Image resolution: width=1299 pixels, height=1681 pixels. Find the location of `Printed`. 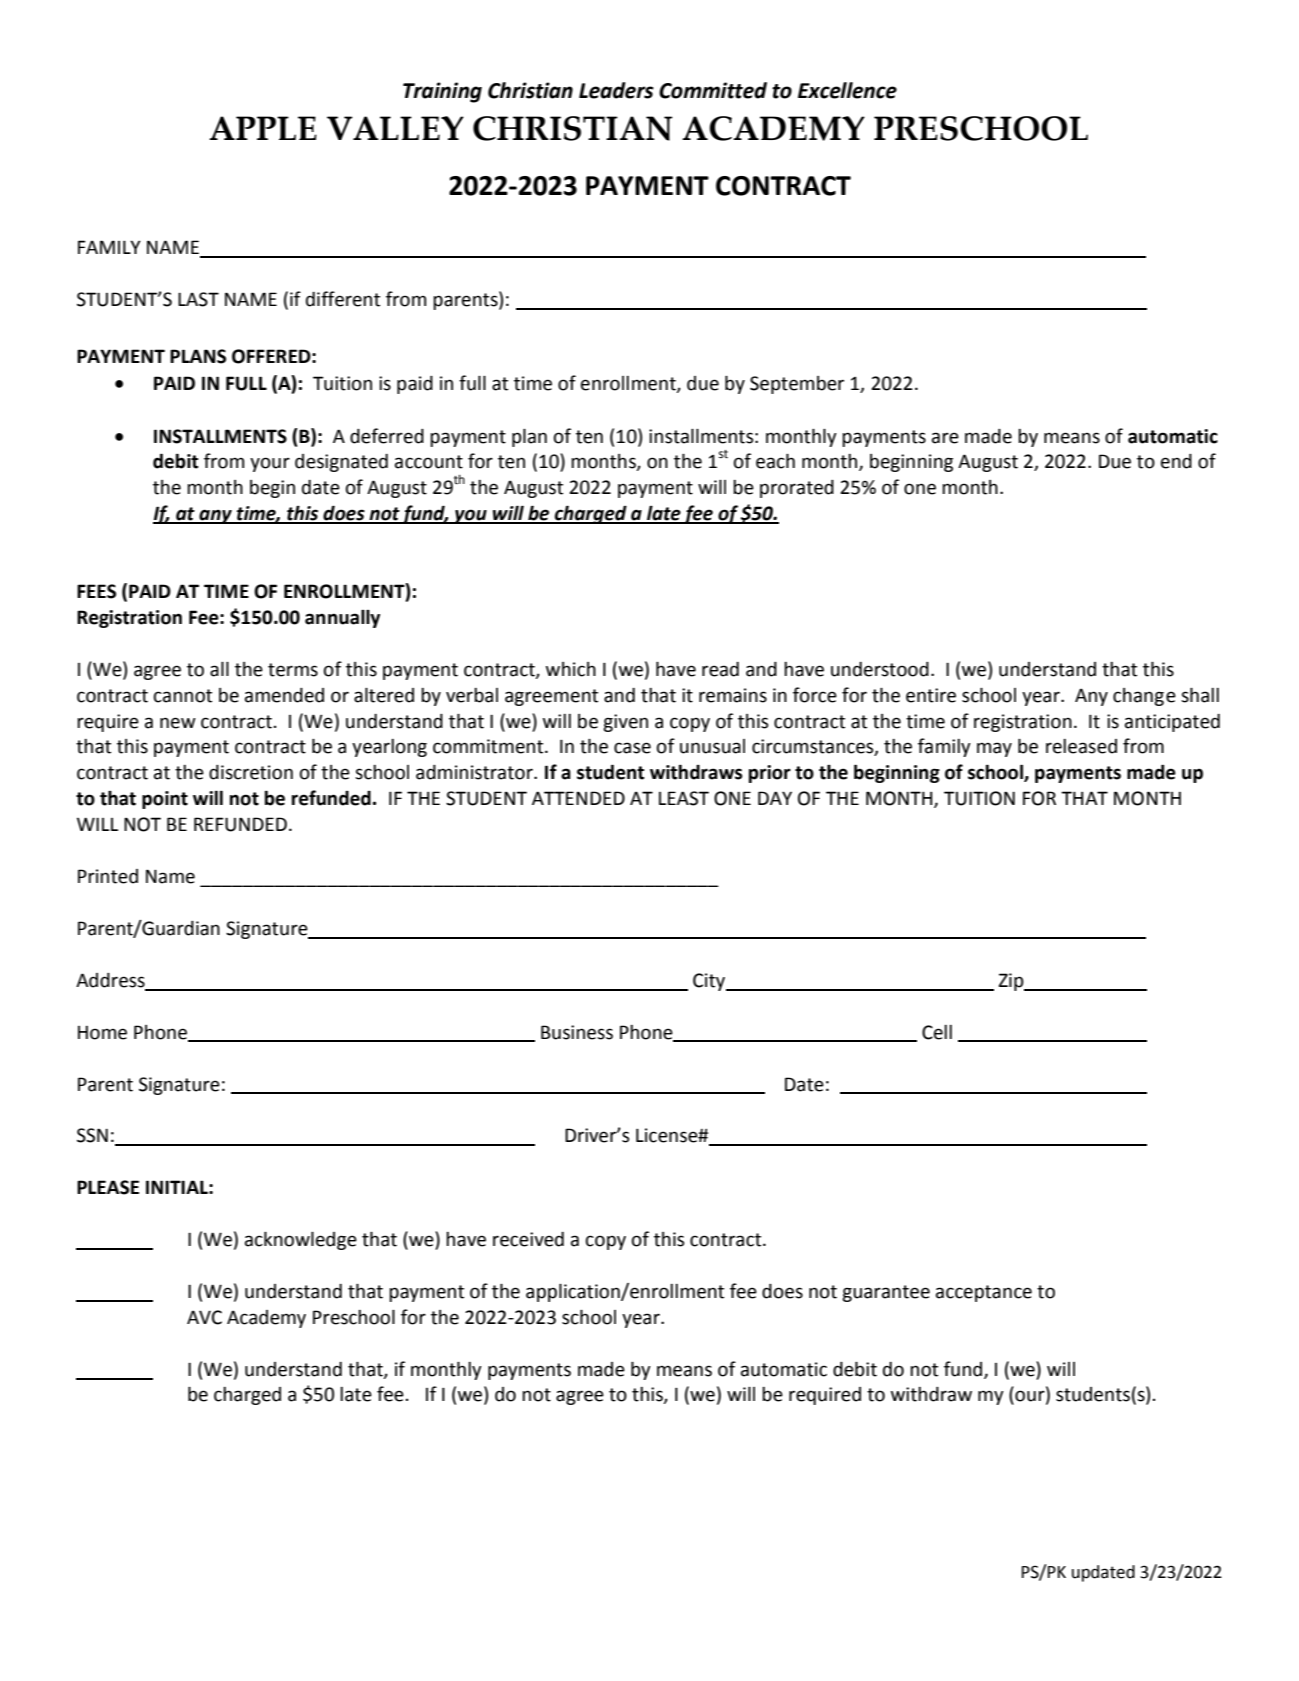

Printed is located at coordinates (108, 876).
